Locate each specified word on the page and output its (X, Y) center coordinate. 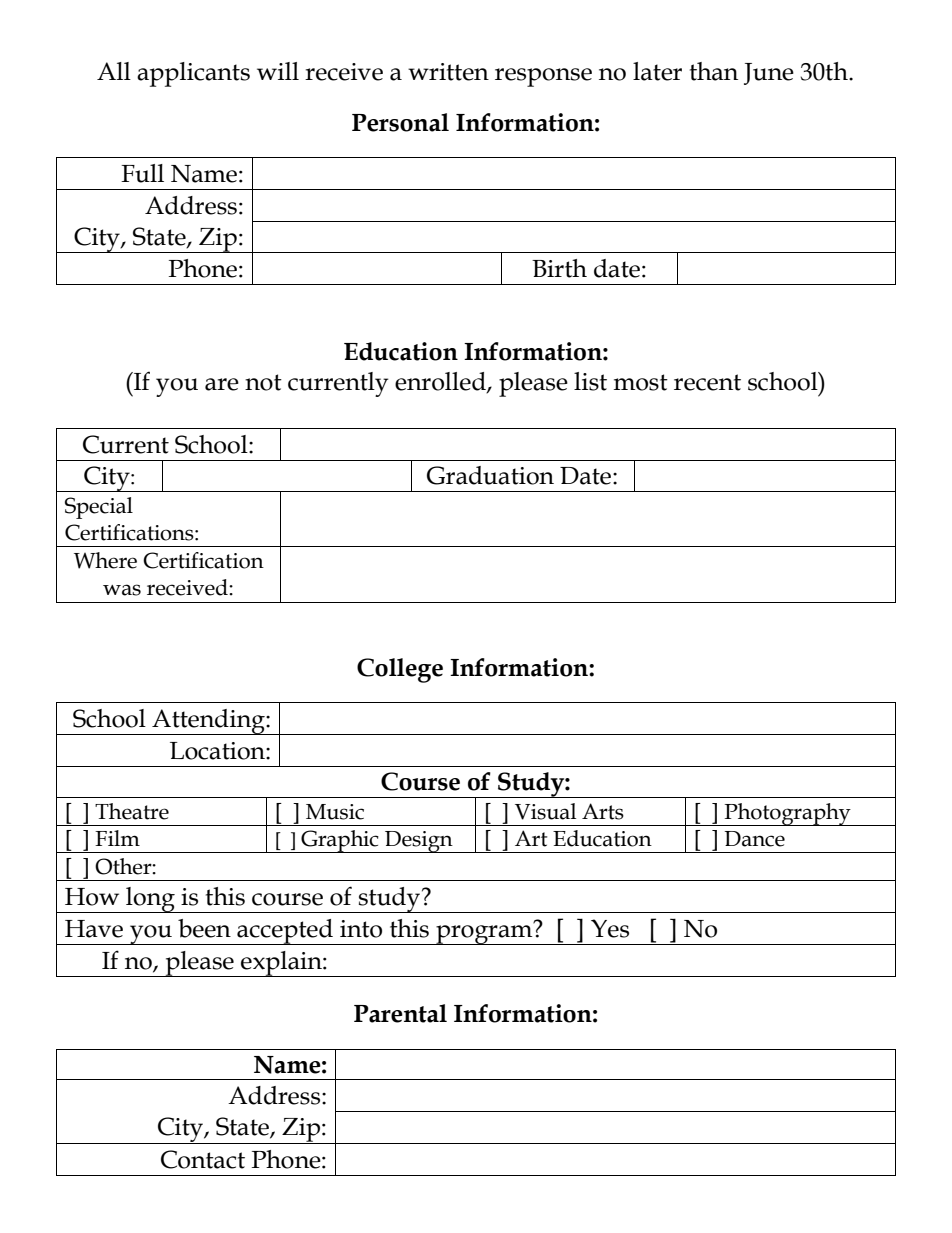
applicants (193, 74)
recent (707, 382)
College (400, 670)
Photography (788, 814)
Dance (754, 839)
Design (419, 842)
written (448, 72)
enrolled (441, 382)
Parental (400, 1013)
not (263, 382)
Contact (203, 1159)
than (714, 71)
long (150, 900)
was (122, 590)
